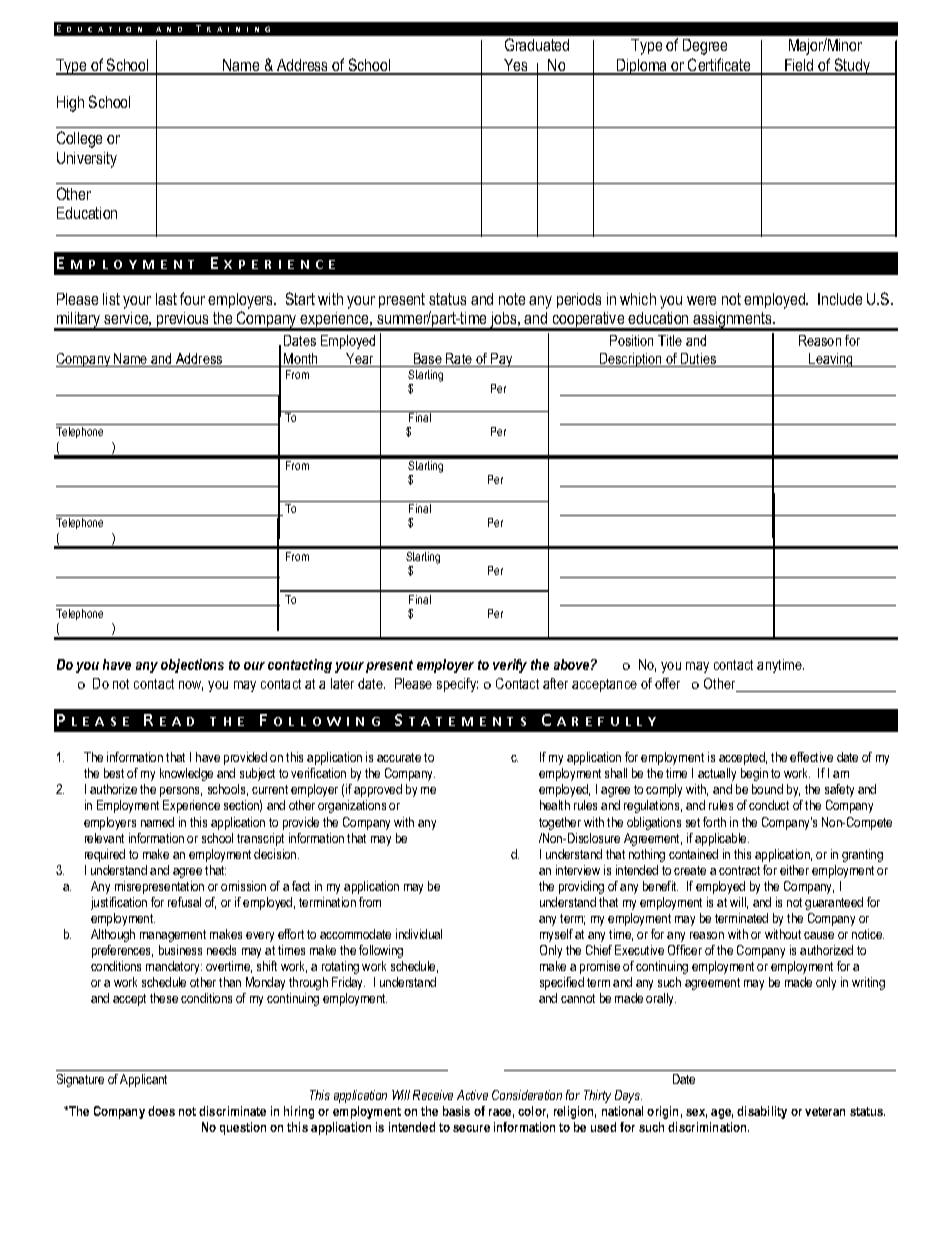 This page has width=952, height=1233. Describe the element at coordinates (70, 104) in the page. I see `High` at that location.
